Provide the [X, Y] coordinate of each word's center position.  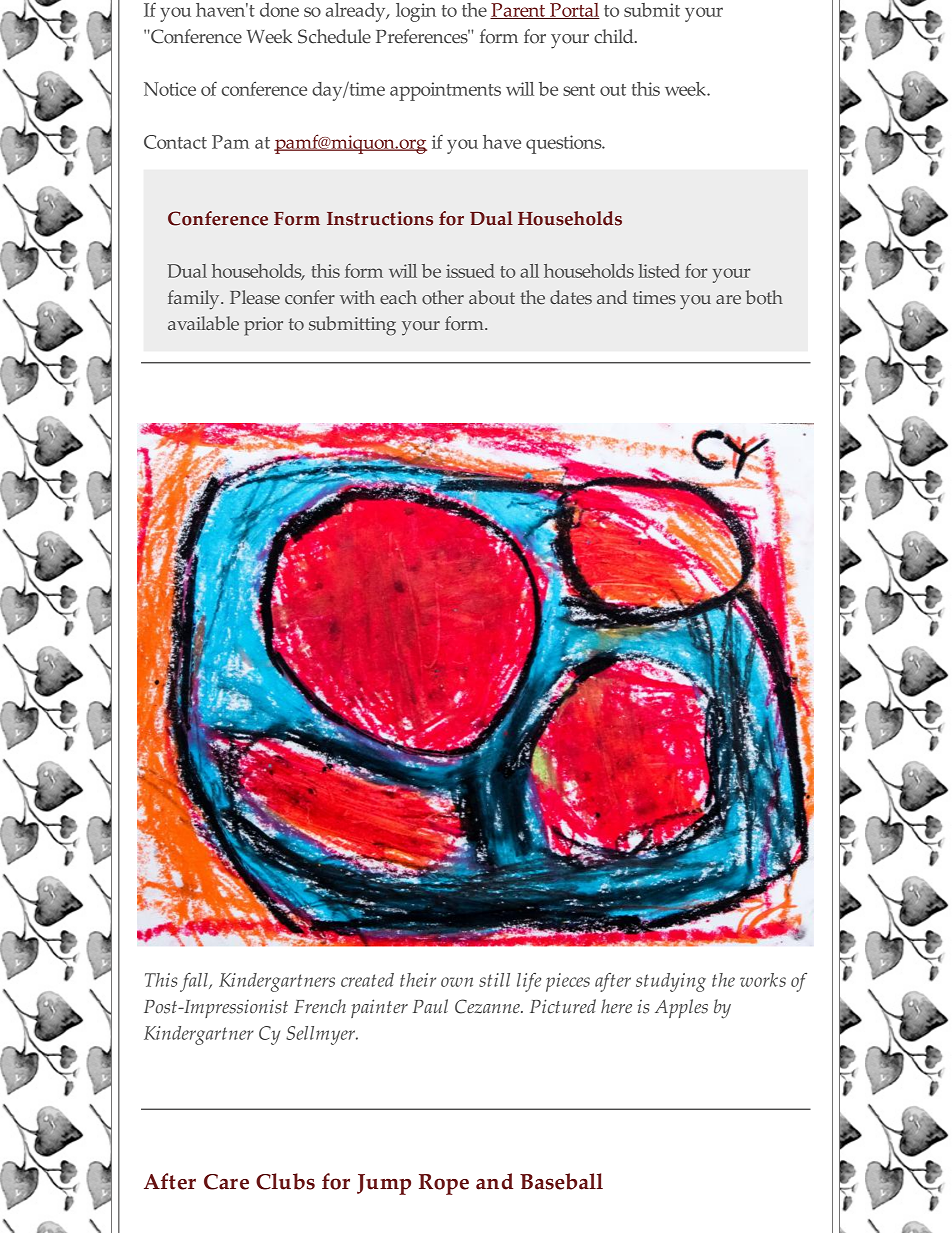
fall [195, 982]
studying [671, 982]
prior [263, 326]
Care [226, 1182]
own [457, 982]
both [764, 297]
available [203, 323]
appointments [445, 91]
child [615, 36]
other [443, 297]
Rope [444, 1184]
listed [659, 271]
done [279, 10]
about [492, 297]
